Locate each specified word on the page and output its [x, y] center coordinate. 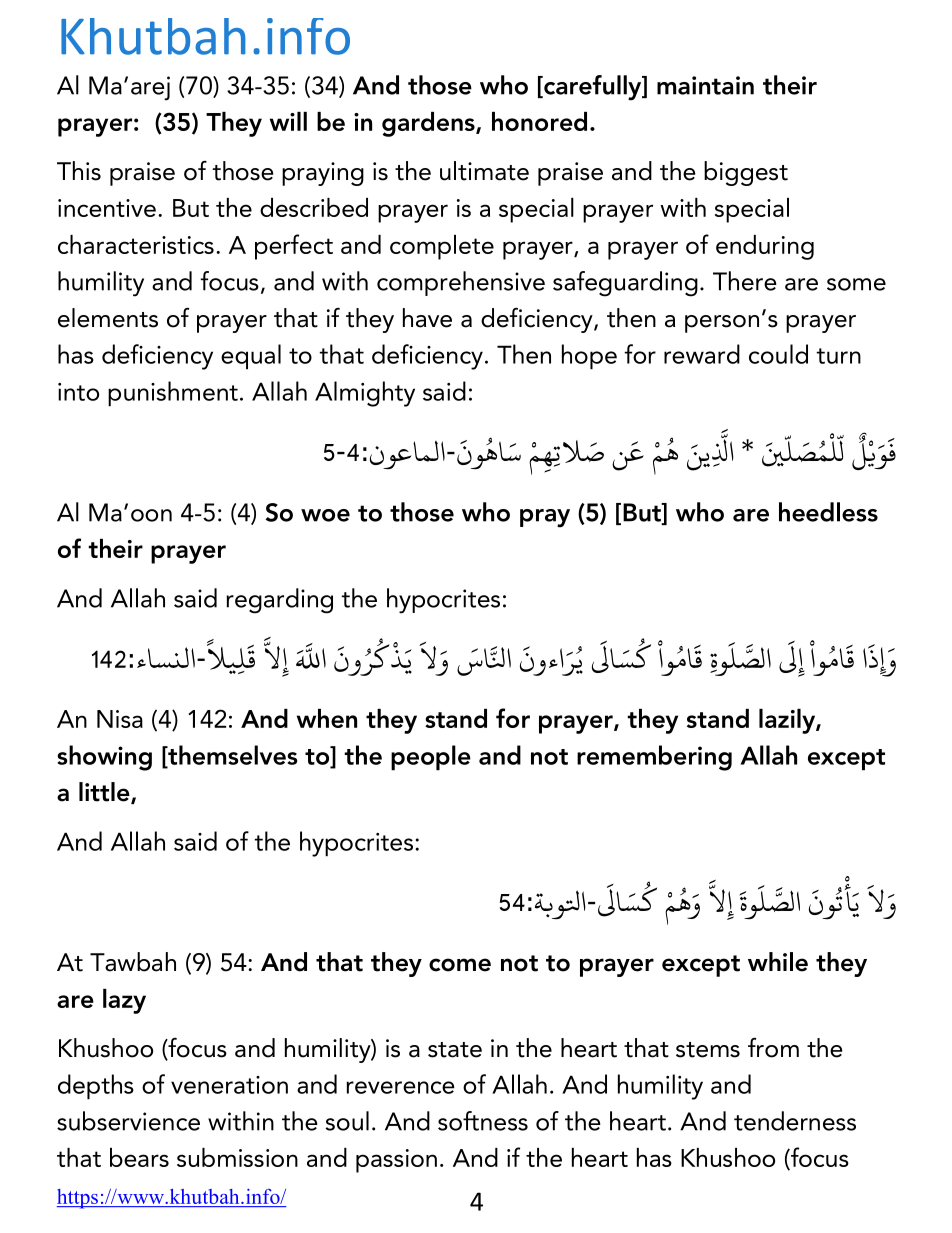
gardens [429, 124]
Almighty [365, 394]
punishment [173, 394]
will [288, 121]
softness [483, 1121]
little [105, 793]
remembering [654, 758]
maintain [705, 85]
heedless [828, 512]
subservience [128, 1121]
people [431, 758]
